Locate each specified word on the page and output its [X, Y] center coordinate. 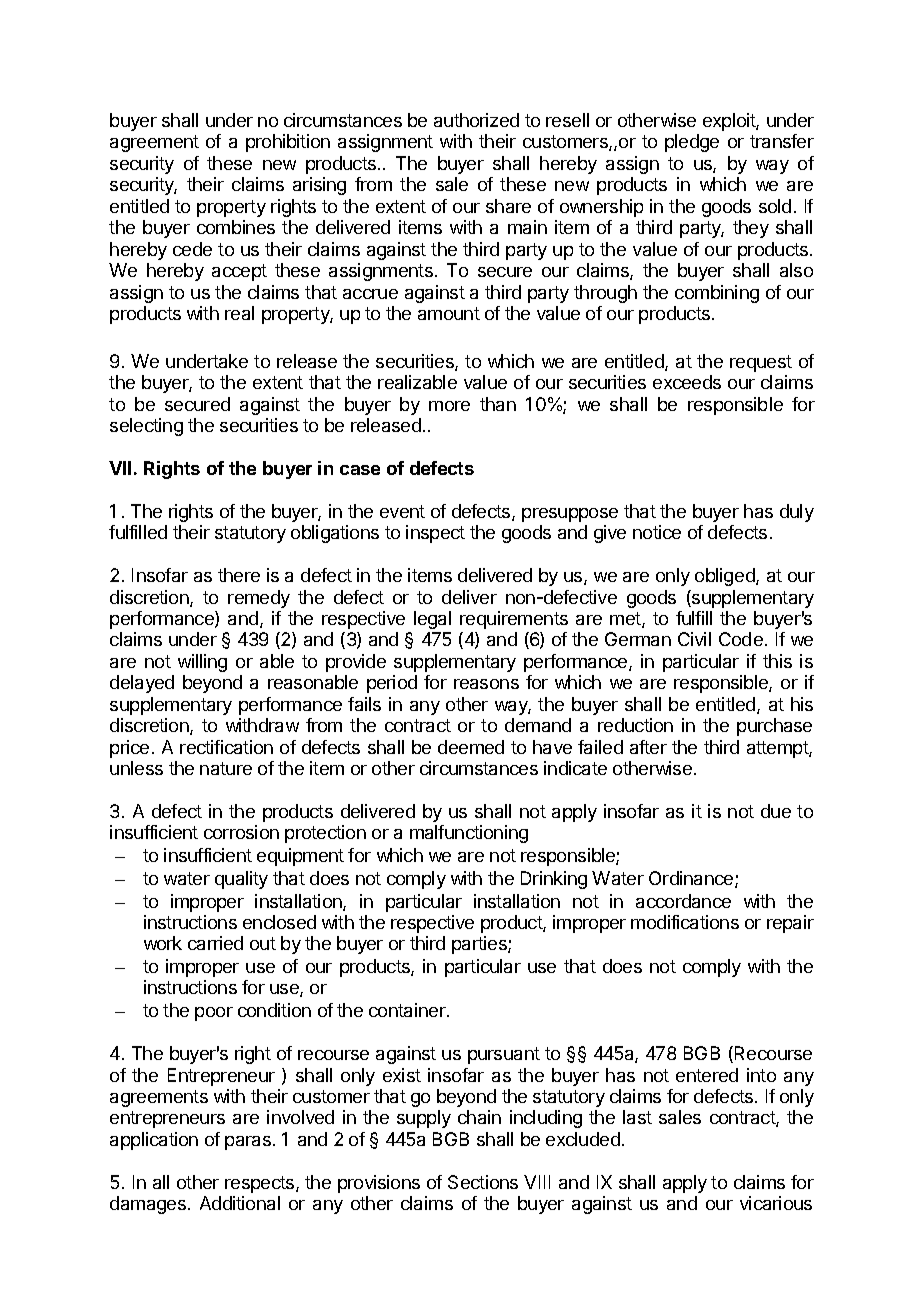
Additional [240, 1203]
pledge [692, 143]
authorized [476, 120]
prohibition [288, 143]
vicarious [776, 1203]
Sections [483, 1182]
